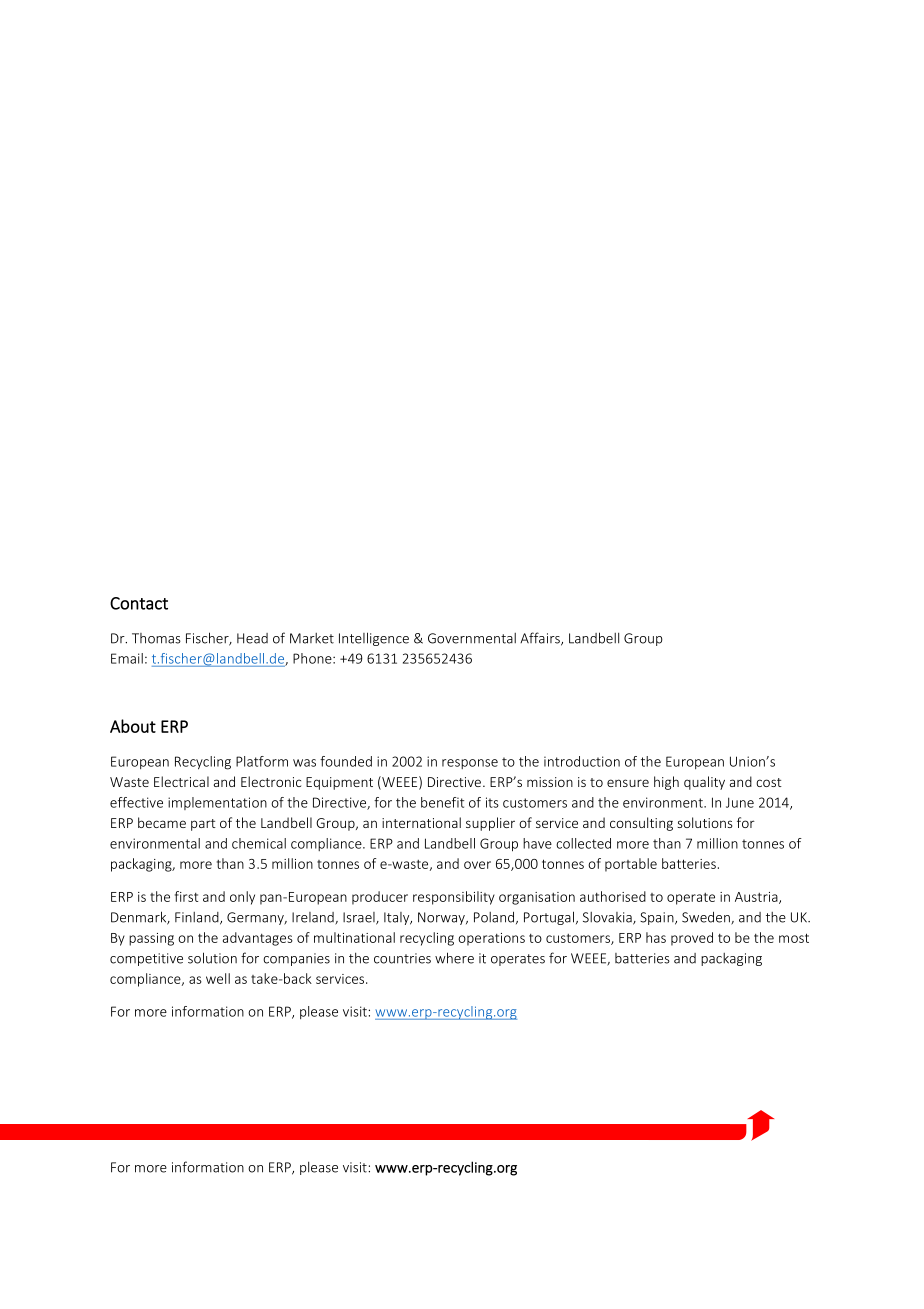  Describe the element at coordinates (218, 978) in the screenshot. I see `well` at that location.
